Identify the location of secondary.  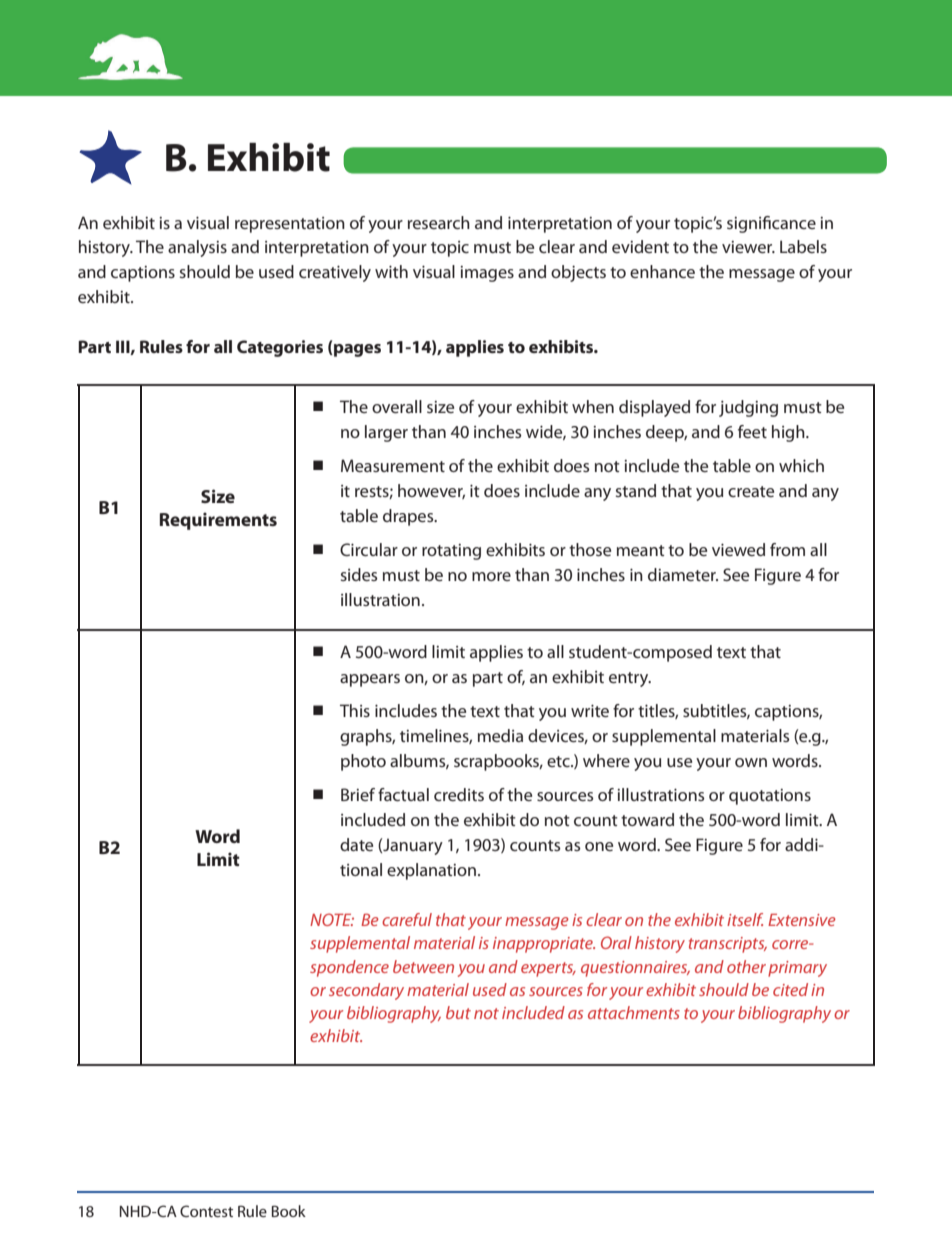
(366, 991).
